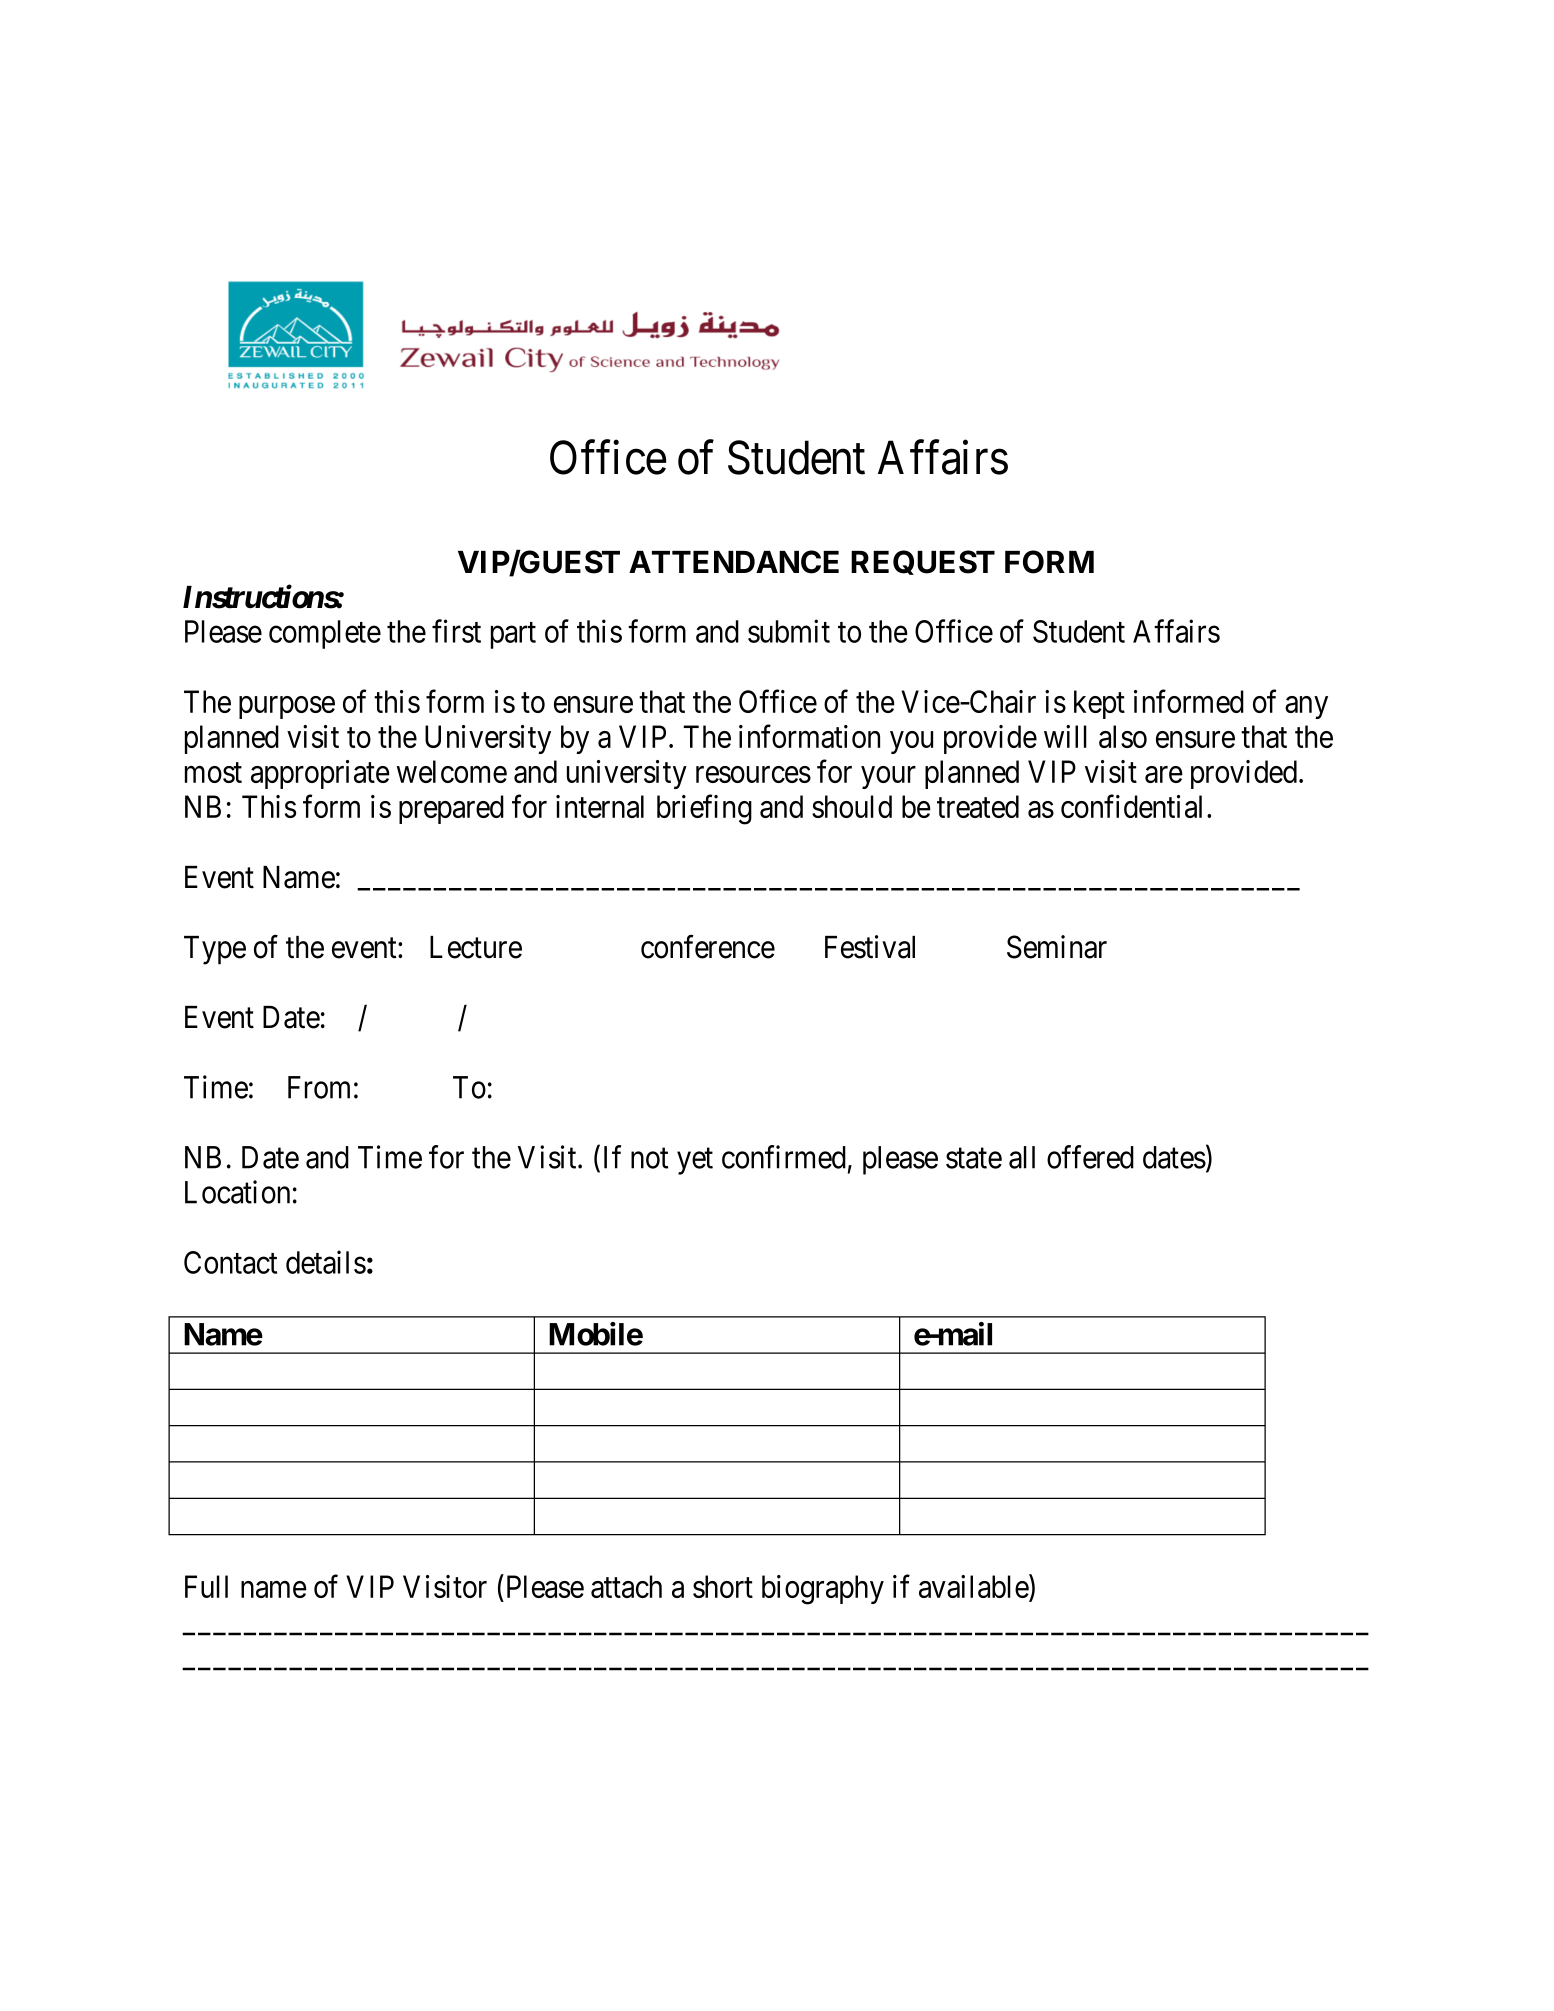  I want to click on yet, so click(695, 1161).
